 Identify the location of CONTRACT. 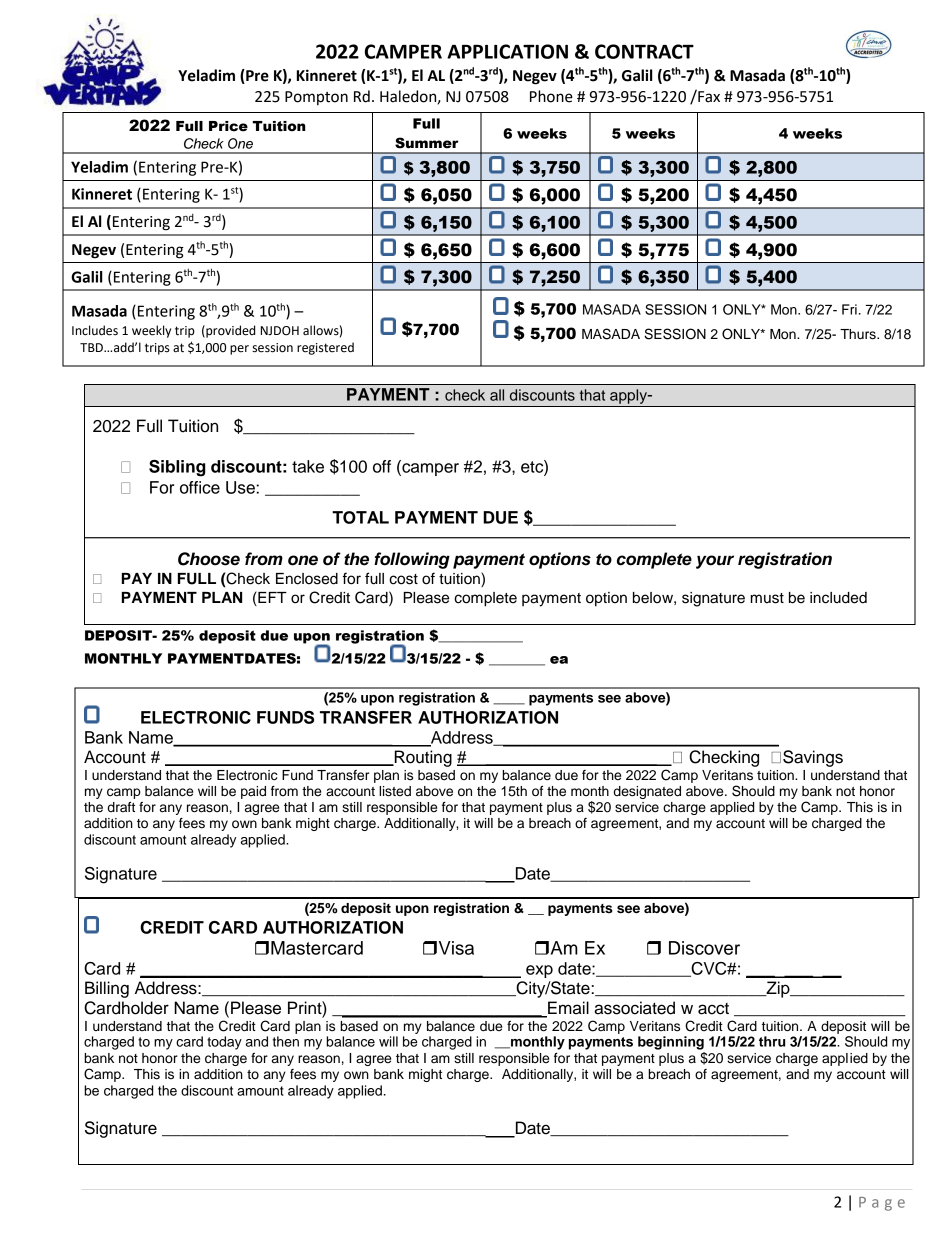
(644, 51).
